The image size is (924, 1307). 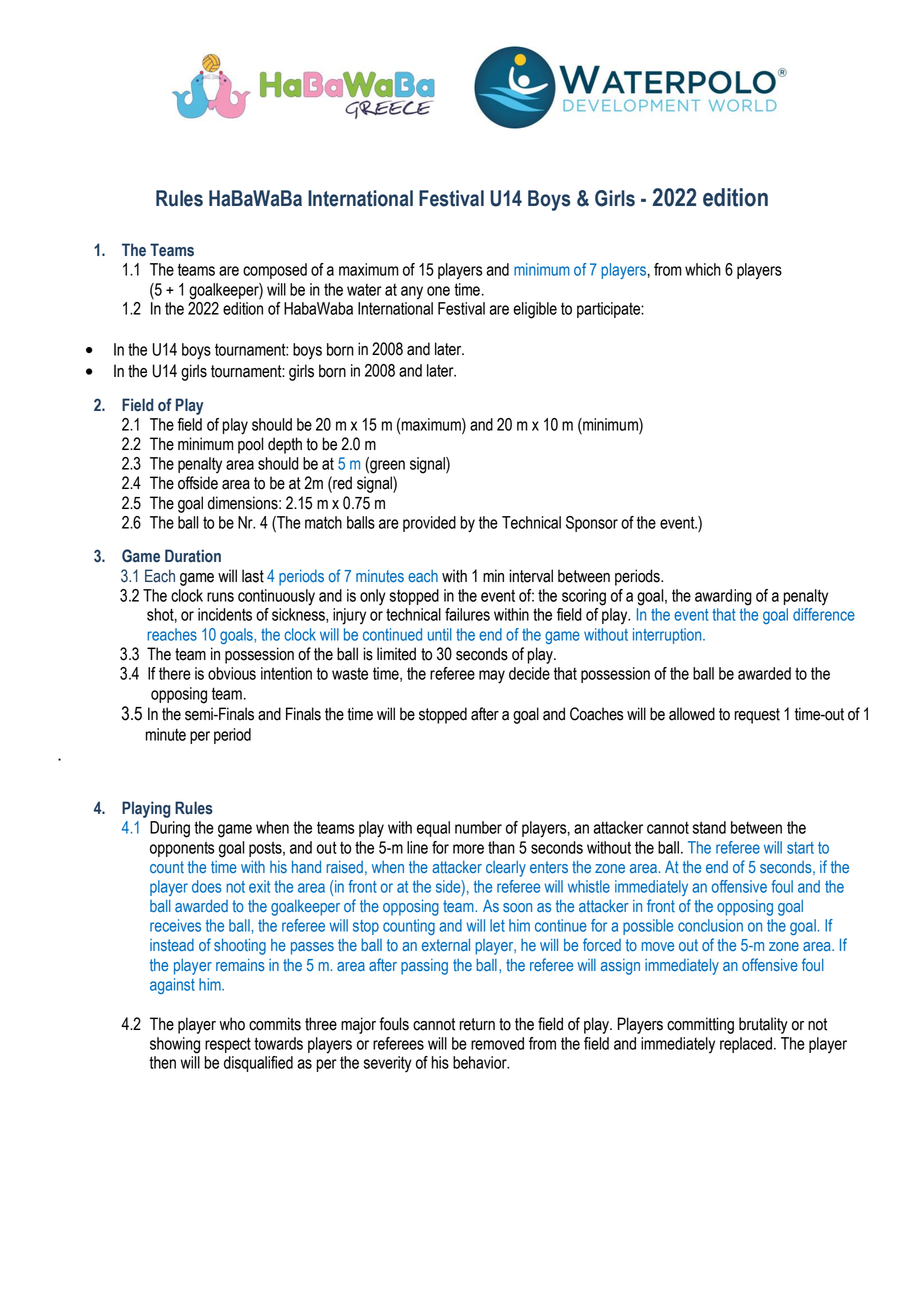 What do you see at coordinates (703, 269) in the image?
I see `which` at bounding box center [703, 269].
